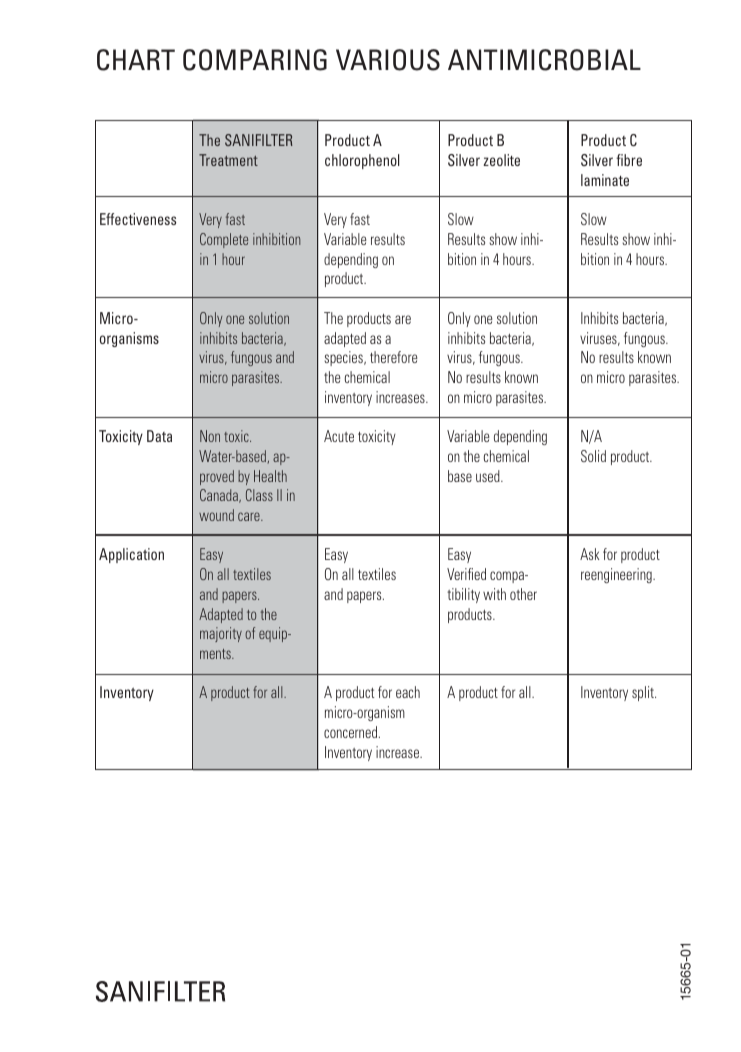  I want to click on CHART, so click(136, 60).
